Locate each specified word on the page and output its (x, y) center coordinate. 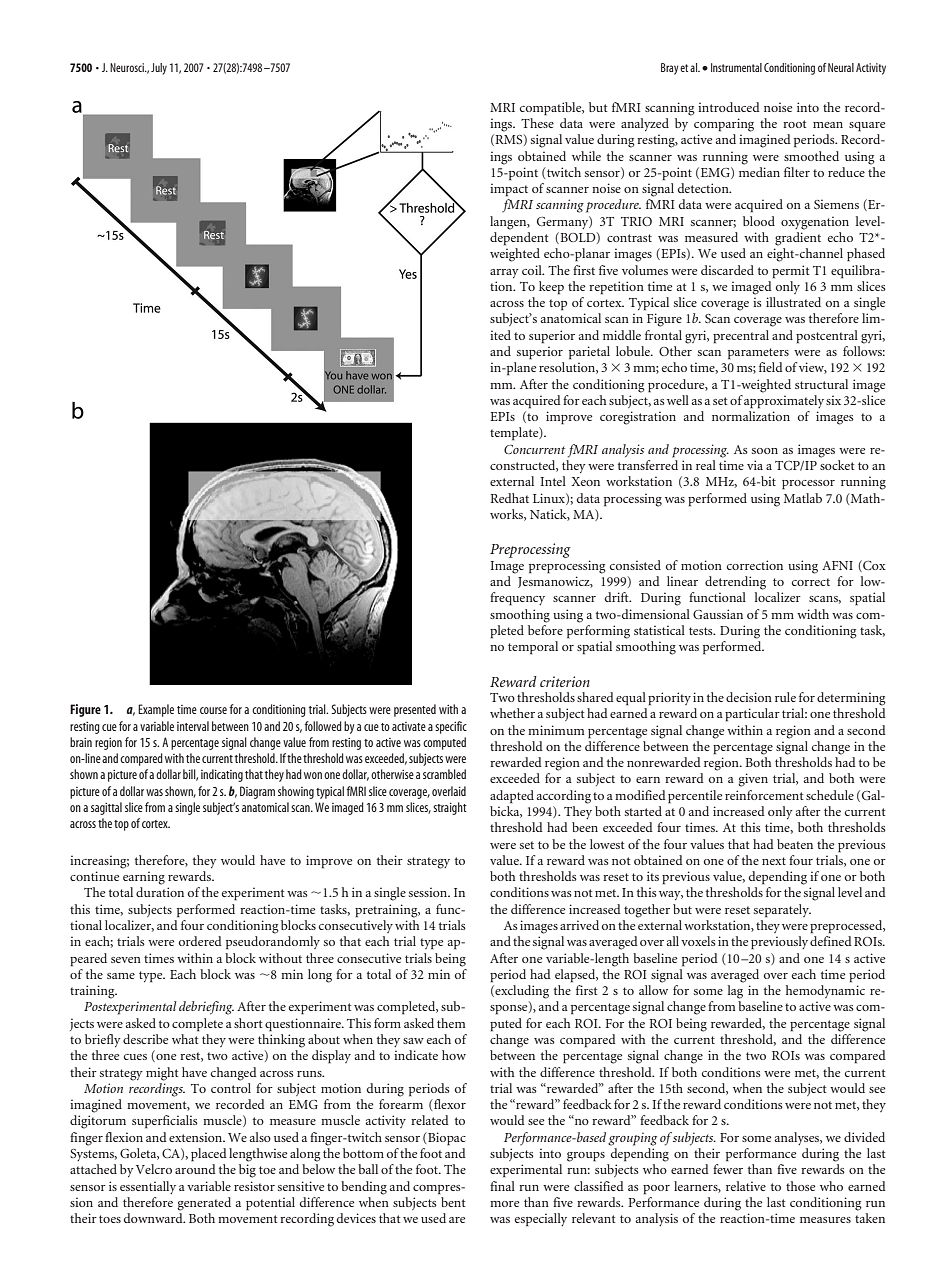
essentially (148, 1187)
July (159, 69)
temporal (533, 648)
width (813, 614)
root (795, 124)
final (502, 1186)
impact (509, 190)
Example (156, 710)
